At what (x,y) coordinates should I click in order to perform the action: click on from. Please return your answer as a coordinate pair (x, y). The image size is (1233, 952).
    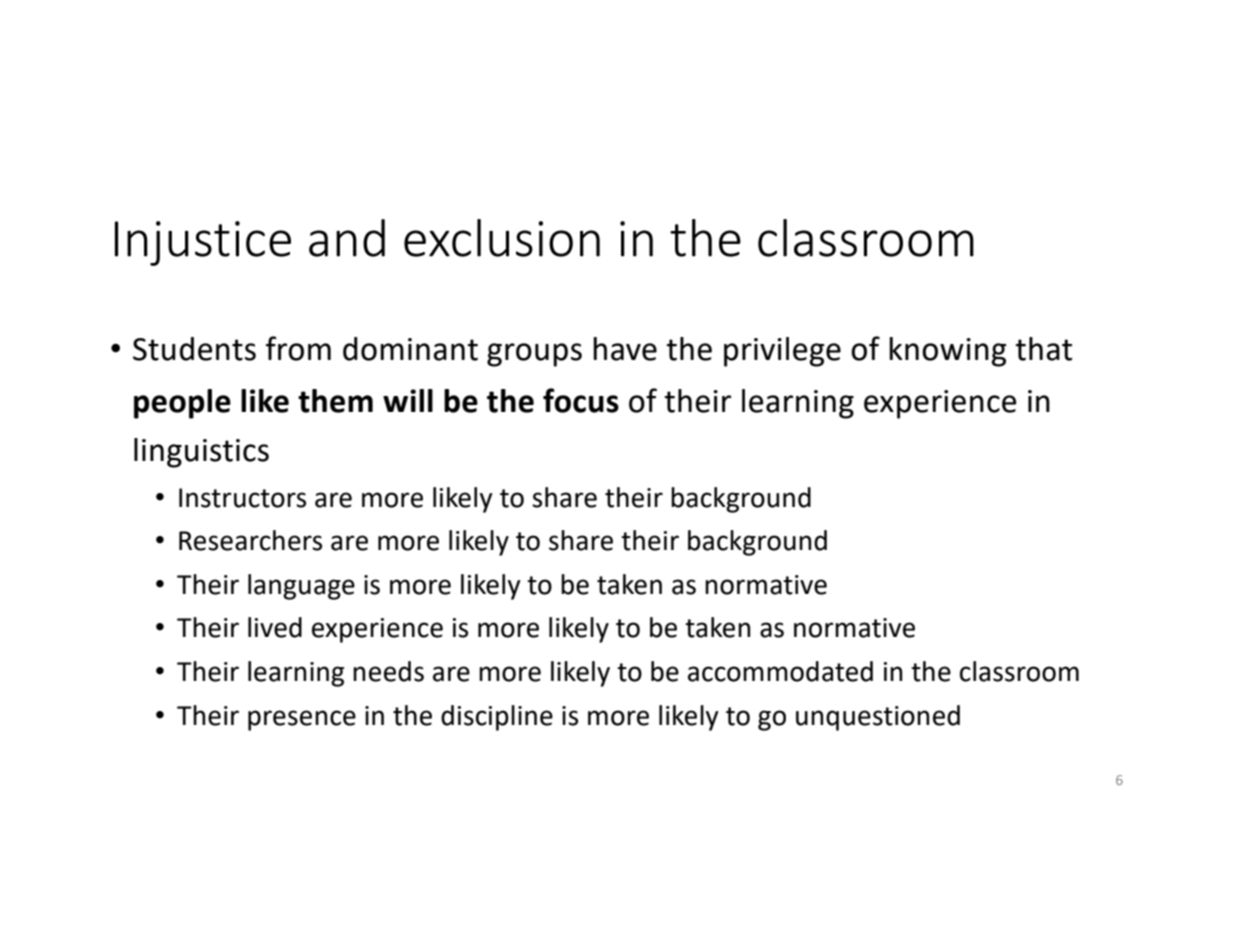
    Looking at the image, I should click on (298, 348).
